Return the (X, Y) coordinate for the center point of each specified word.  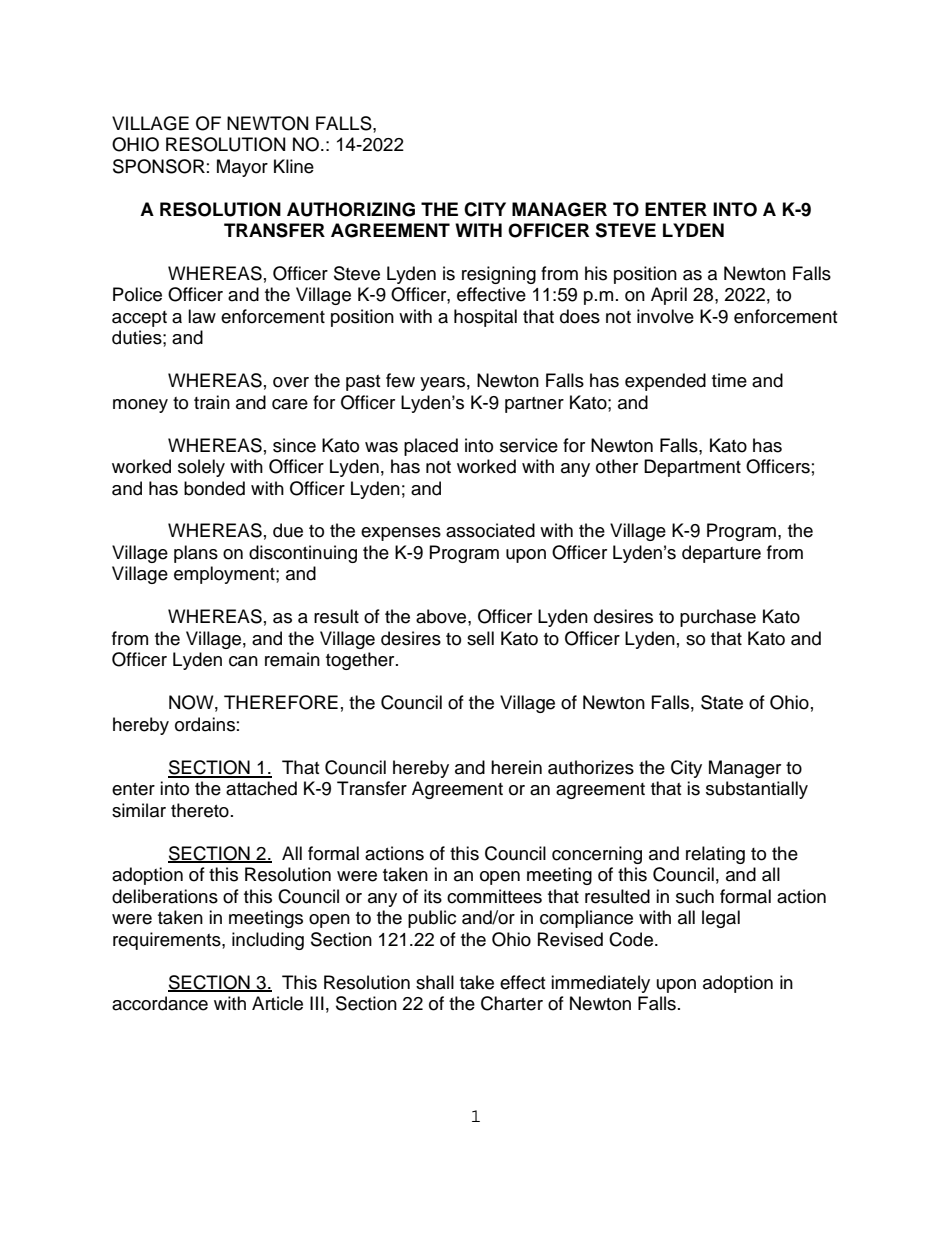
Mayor (242, 168)
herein (516, 767)
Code (632, 939)
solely (201, 468)
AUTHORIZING (351, 209)
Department (692, 468)
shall (435, 982)
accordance (160, 1003)
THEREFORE (281, 702)
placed (431, 447)
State (722, 702)
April (669, 296)
